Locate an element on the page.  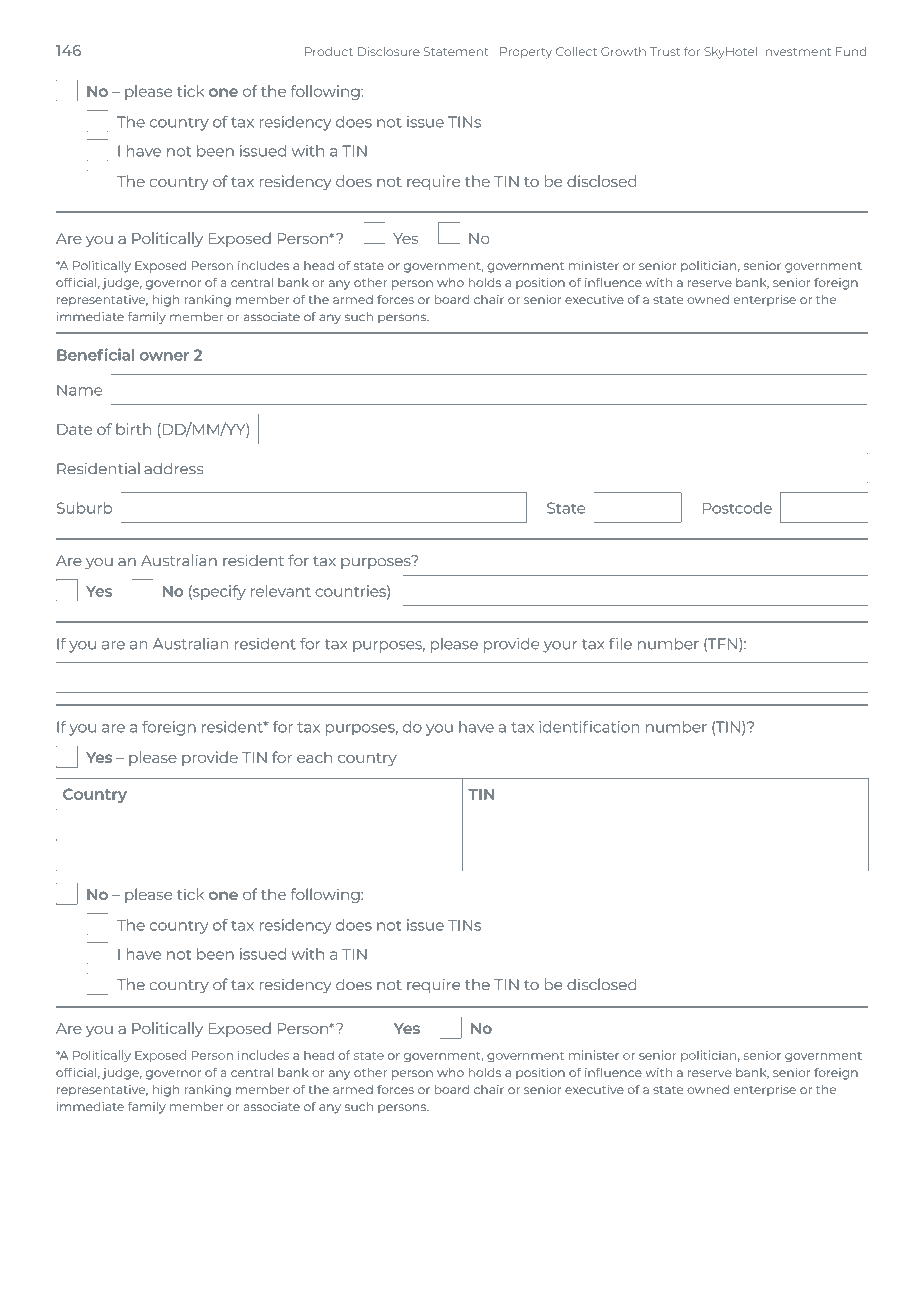
each is located at coordinates (314, 757).
